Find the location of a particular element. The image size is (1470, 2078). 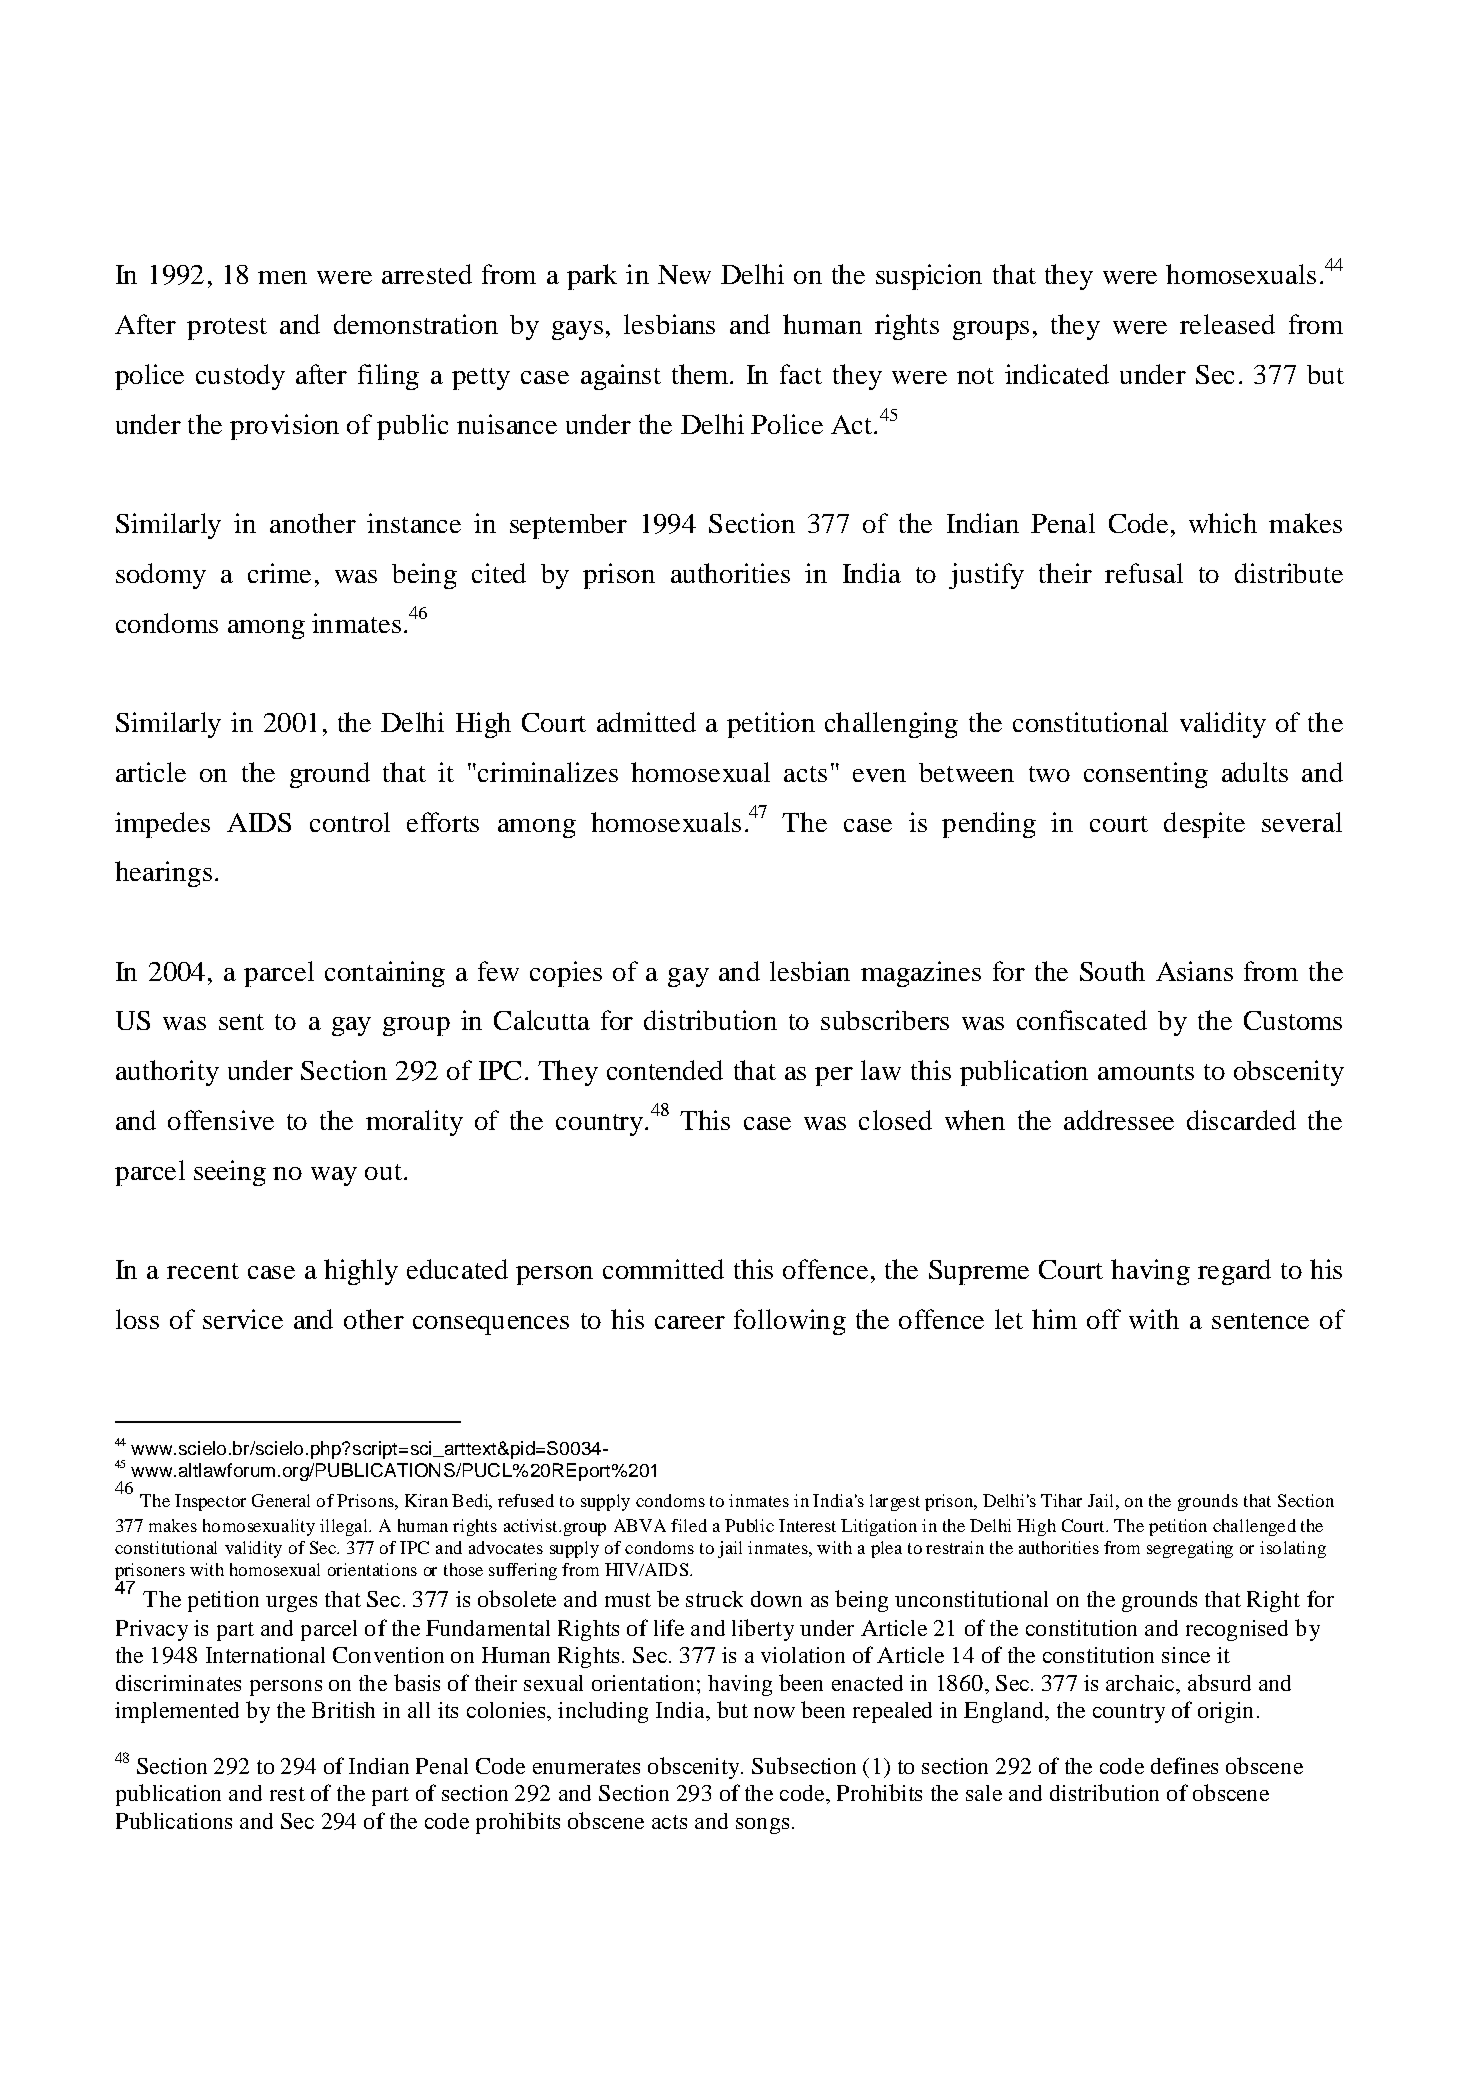

songs is located at coordinates (762, 1826).
